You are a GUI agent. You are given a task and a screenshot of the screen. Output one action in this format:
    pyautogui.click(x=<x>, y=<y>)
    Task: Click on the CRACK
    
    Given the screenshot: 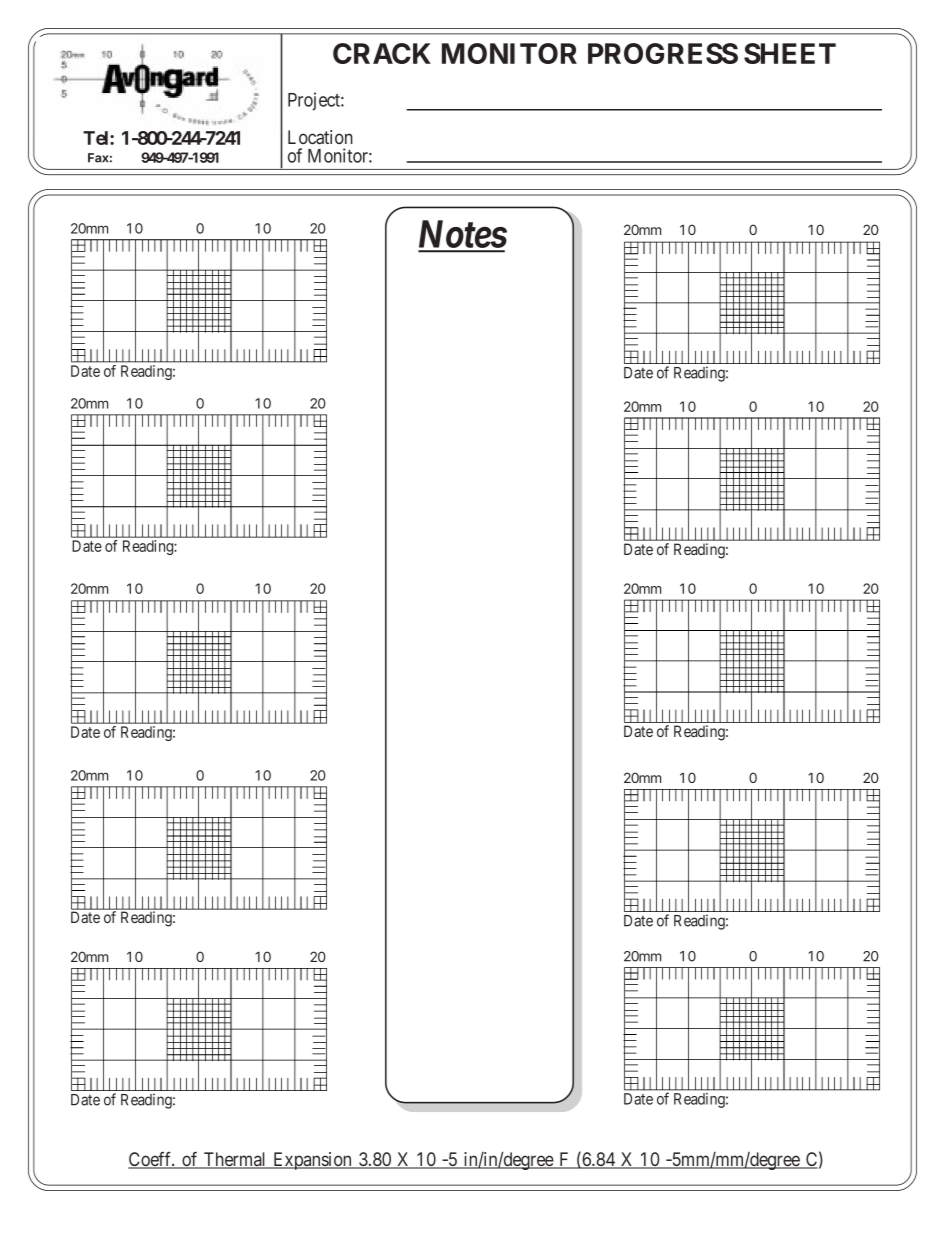 What is the action you would take?
    pyautogui.click(x=382, y=53)
